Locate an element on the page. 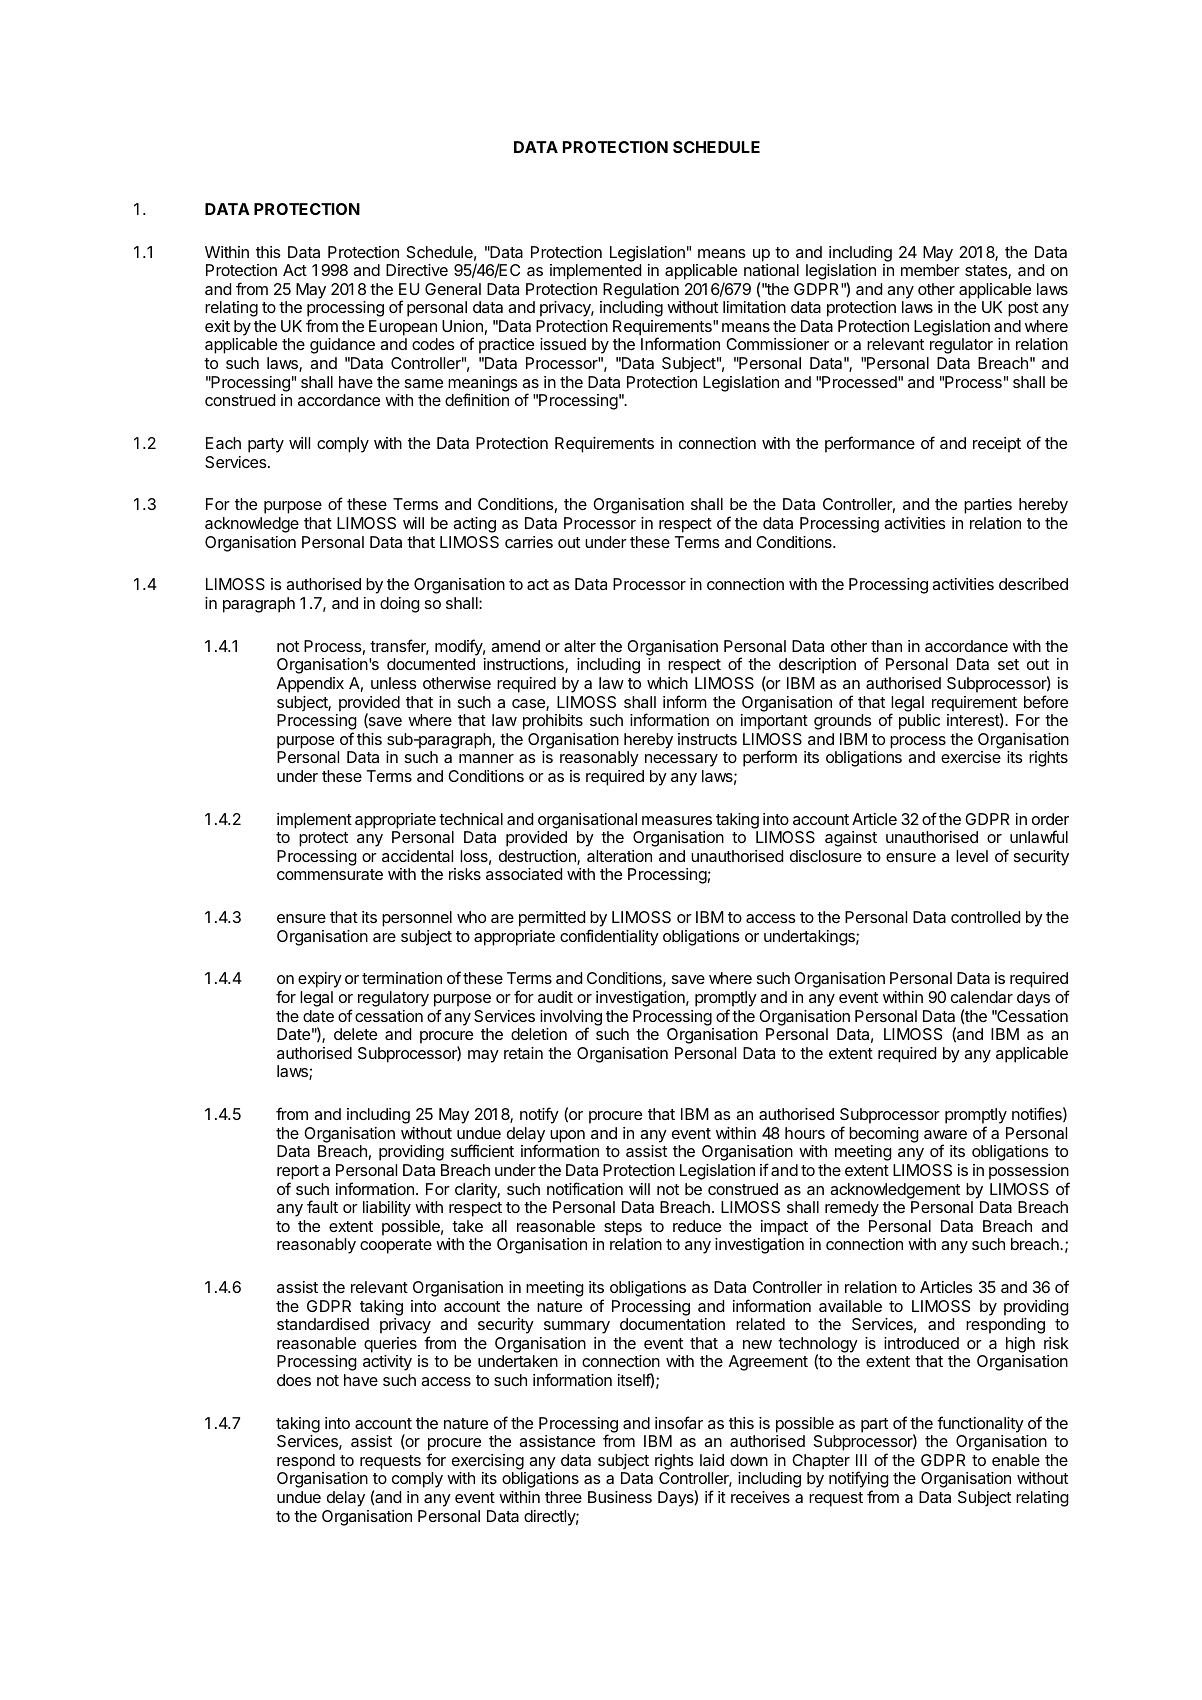 The height and width of the image is (1700, 1202). public is located at coordinates (919, 722).
